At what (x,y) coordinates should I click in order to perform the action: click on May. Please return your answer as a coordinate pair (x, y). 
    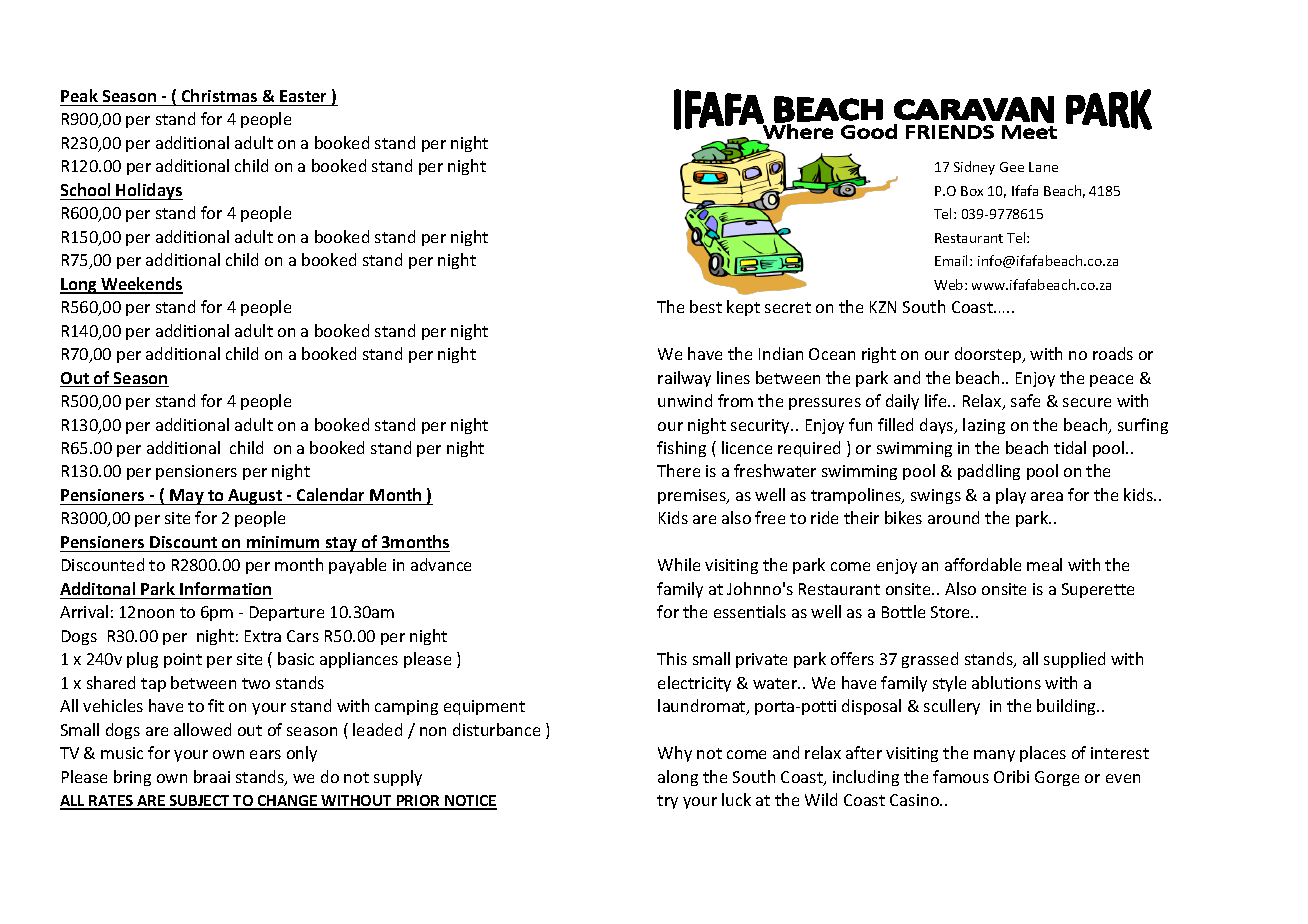
    Looking at the image, I should click on (187, 497).
